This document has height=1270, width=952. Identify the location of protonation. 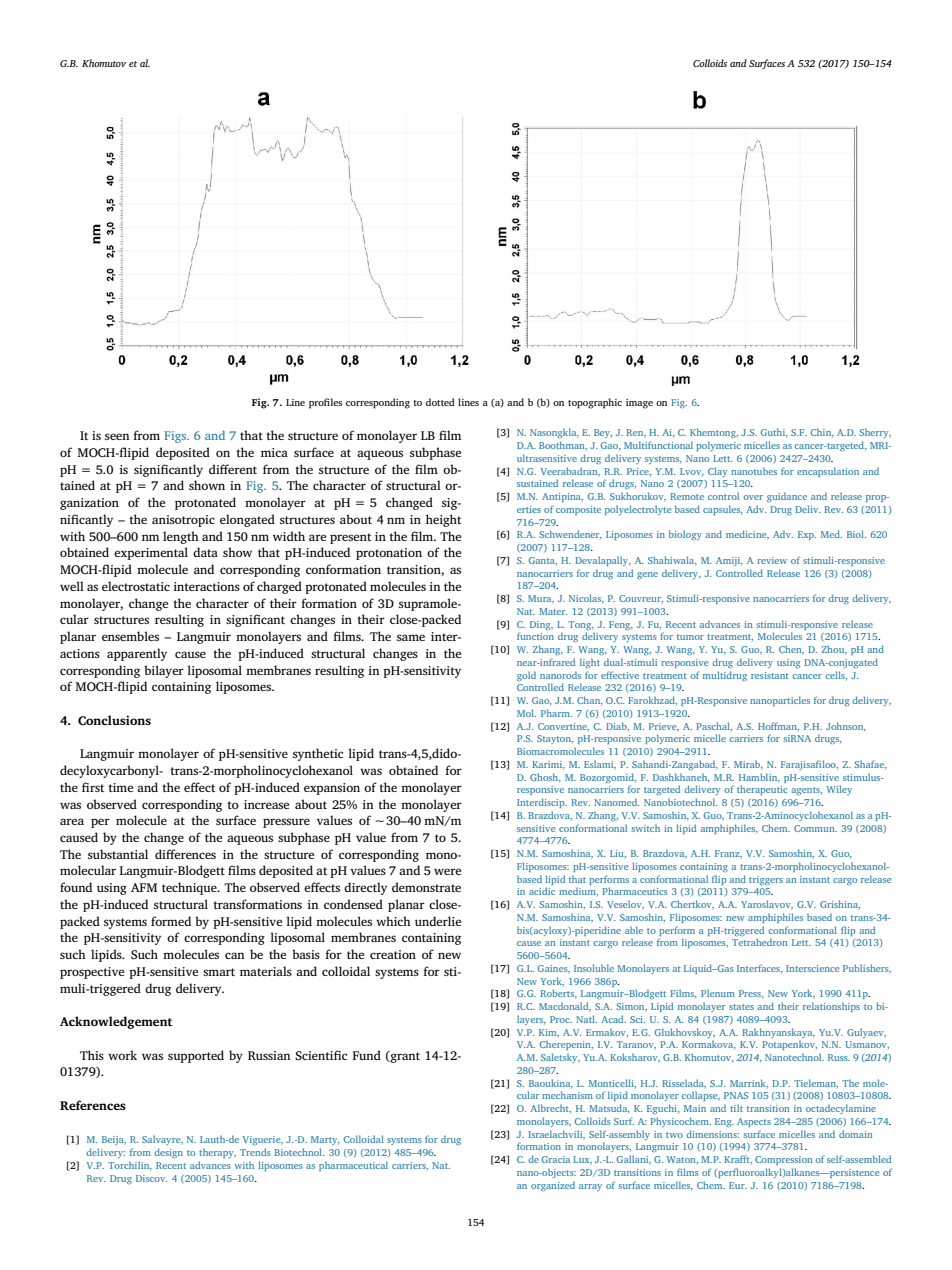
(389, 554).
